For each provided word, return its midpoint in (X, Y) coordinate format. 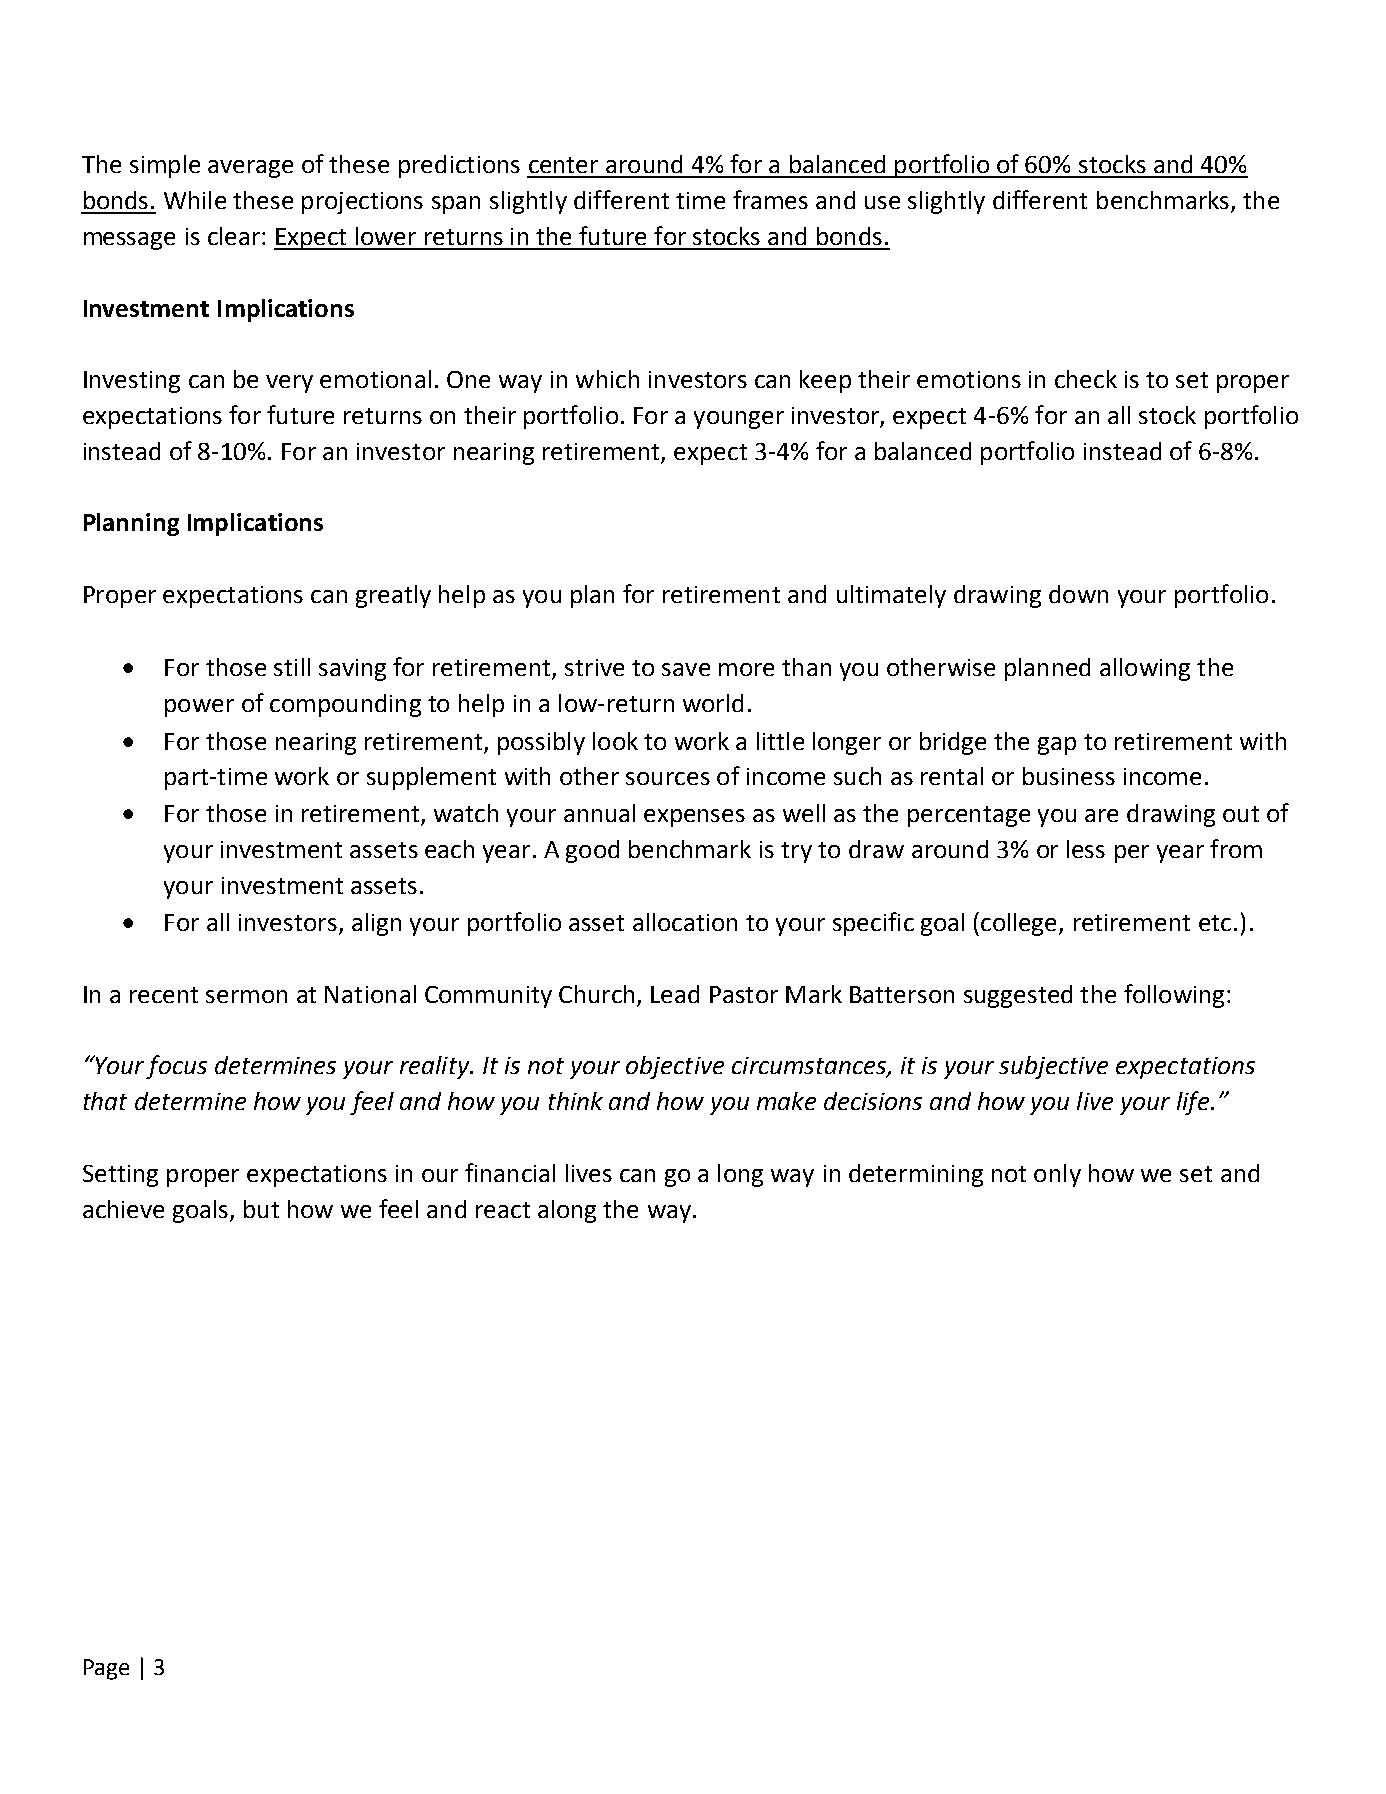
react (503, 1210)
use (882, 202)
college (1020, 924)
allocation (685, 922)
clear (234, 236)
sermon (246, 996)
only (1057, 1175)
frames (770, 199)
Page (106, 1669)
